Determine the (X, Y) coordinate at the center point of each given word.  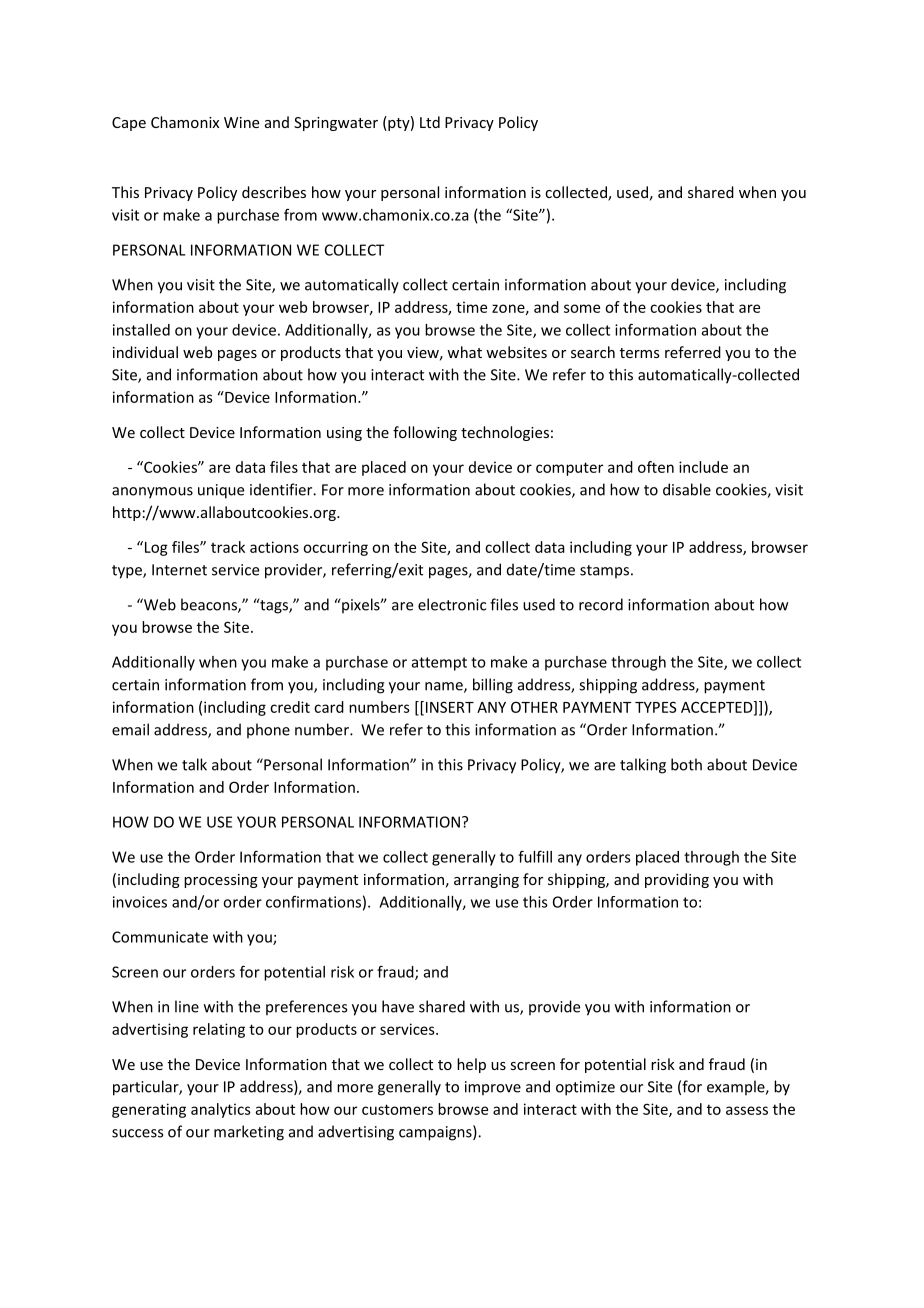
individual (145, 352)
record (601, 604)
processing (221, 881)
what (464, 352)
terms (640, 353)
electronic (452, 604)
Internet (179, 570)
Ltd (430, 122)
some (582, 308)
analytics (221, 1110)
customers (397, 1109)
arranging (486, 881)
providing (677, 880)
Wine (241, 122)
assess (747, 1110)
